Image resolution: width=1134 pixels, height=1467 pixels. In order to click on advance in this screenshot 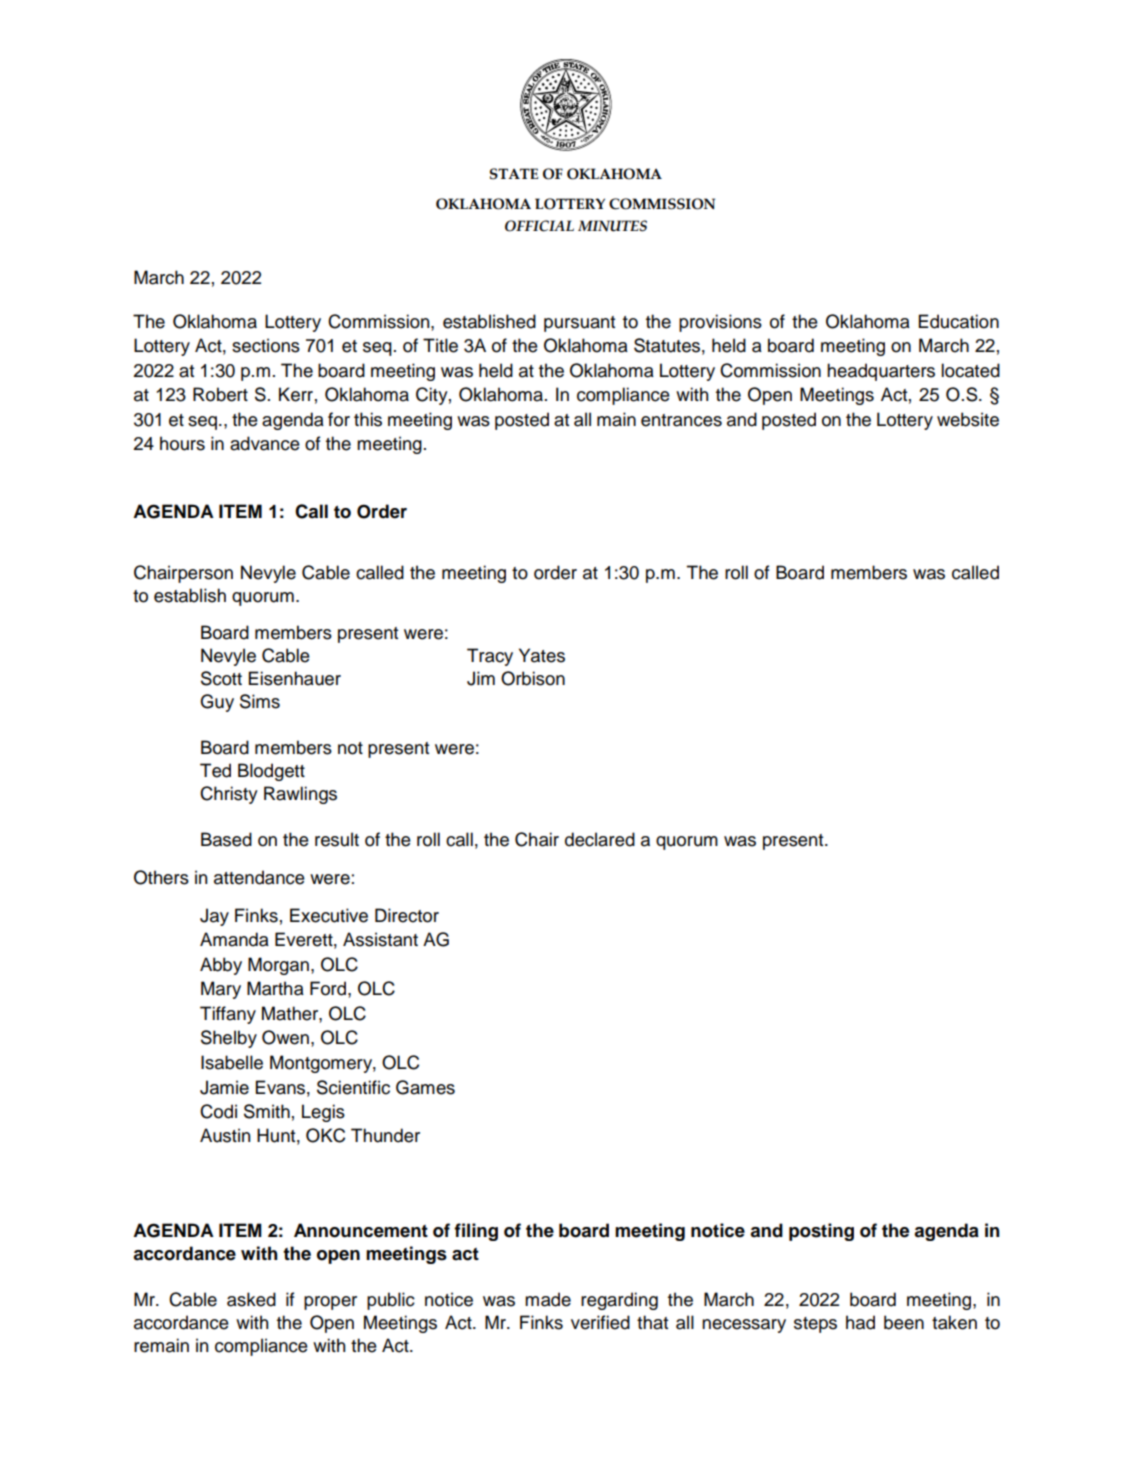, I will do `click(265, 443)`.
